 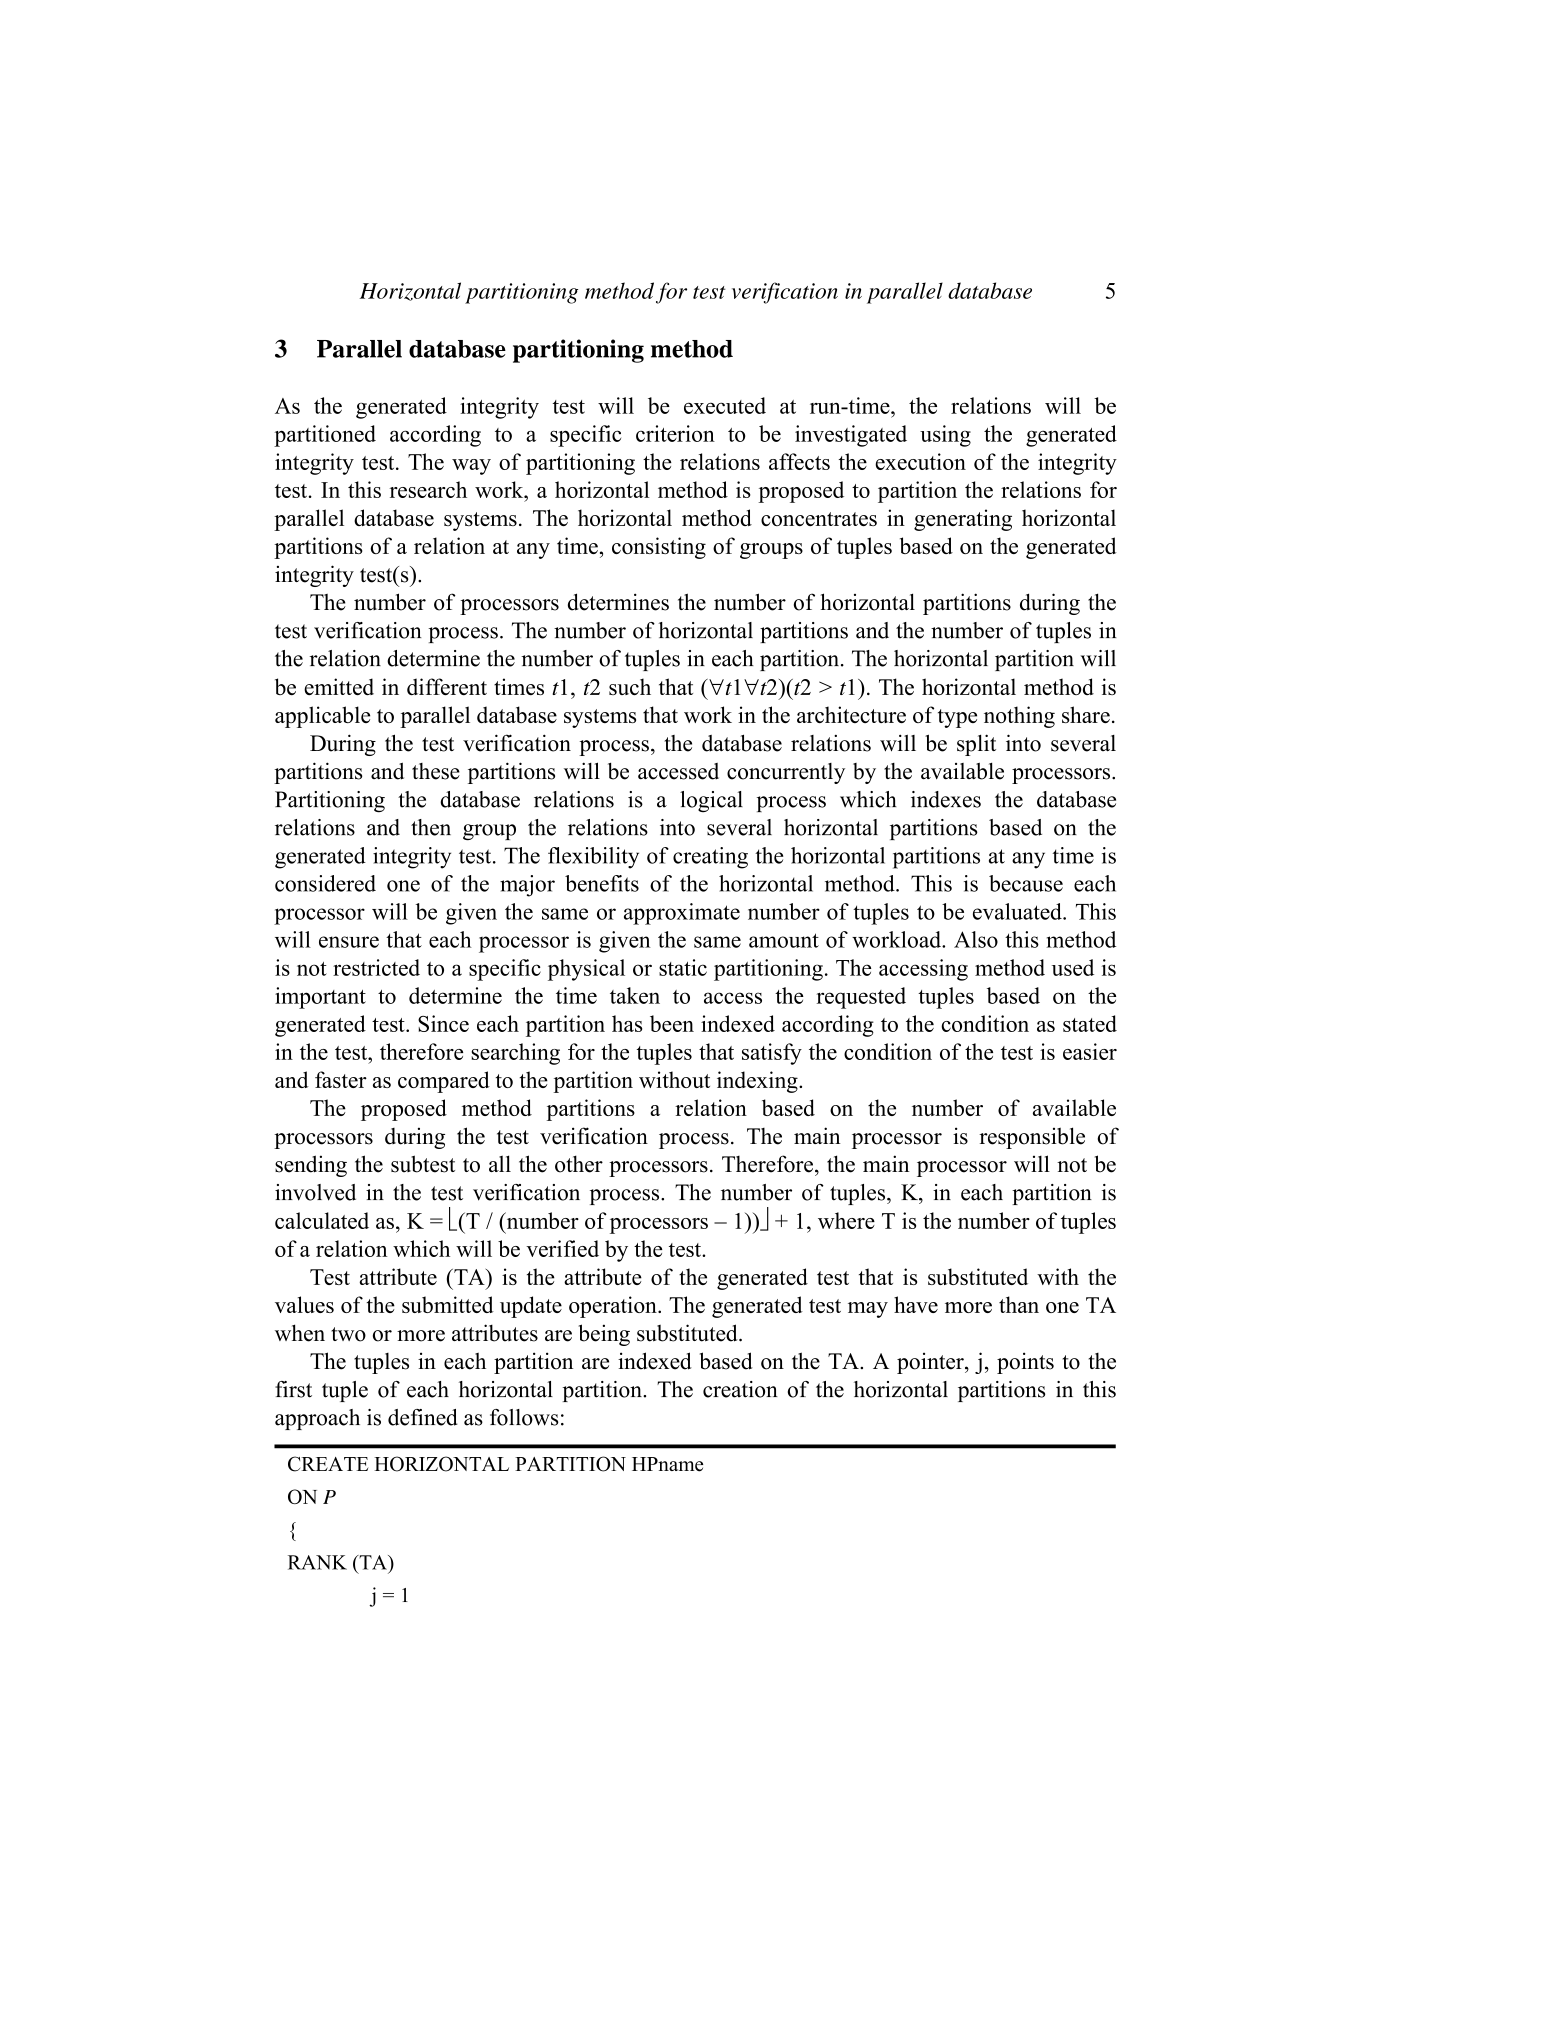 What do you see at coordinates (317, 1562) in the screenshot?
I see `RANK` at bounding box center [317, 1562].
